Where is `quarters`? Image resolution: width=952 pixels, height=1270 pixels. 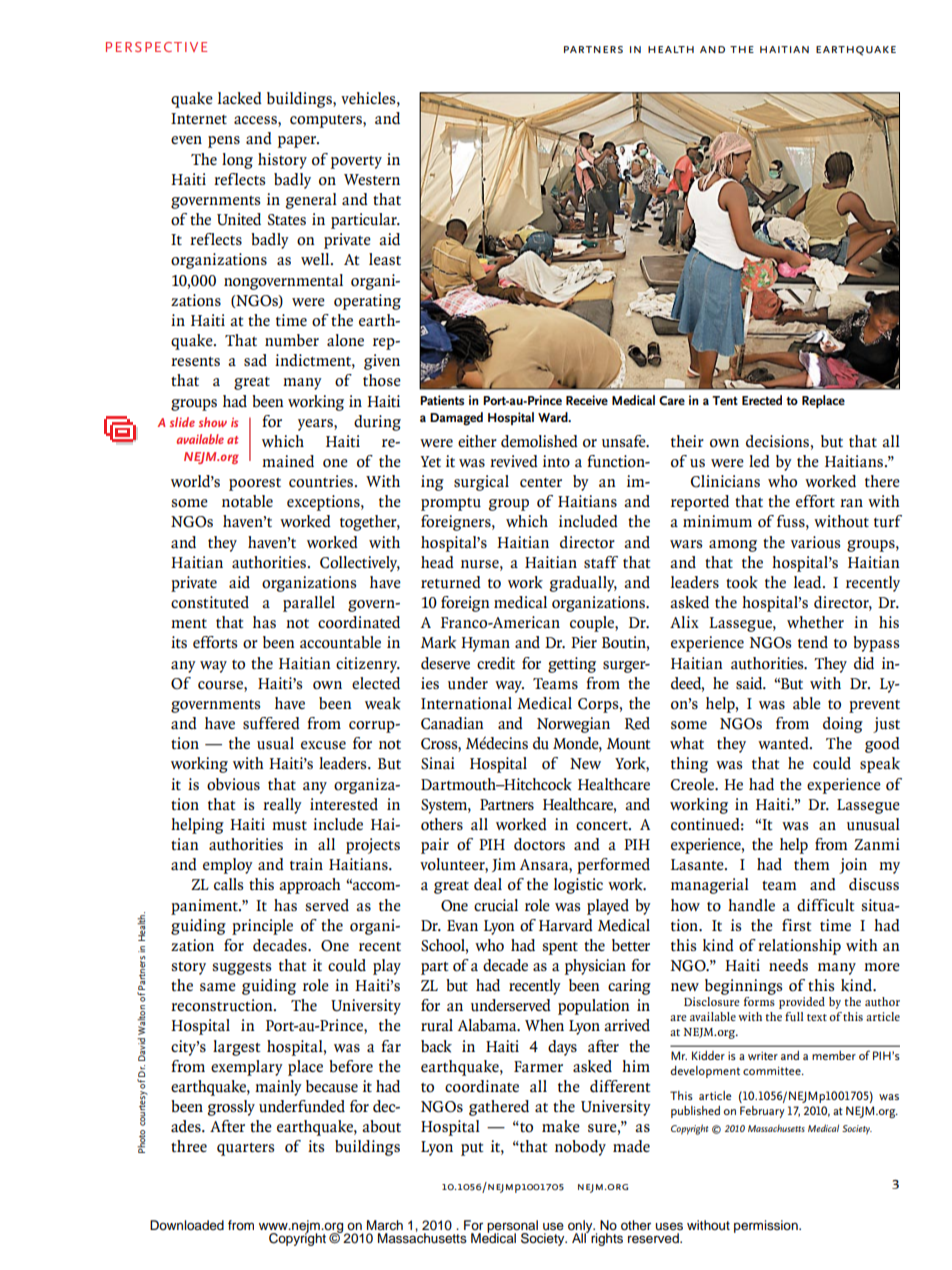
quarters is located at coordinates (246, 1149).
